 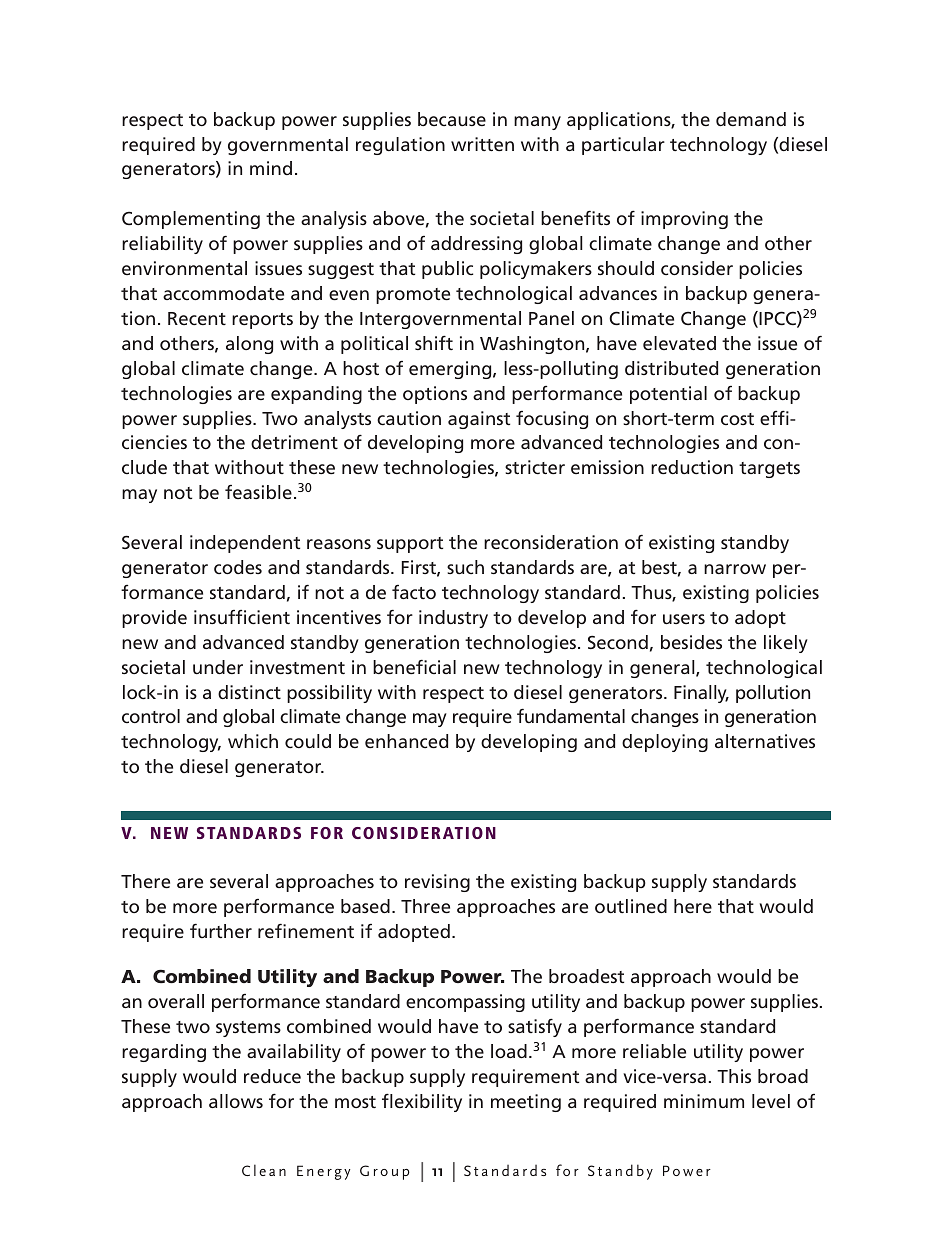 I want to click on written, so click(x=482, y=144).
